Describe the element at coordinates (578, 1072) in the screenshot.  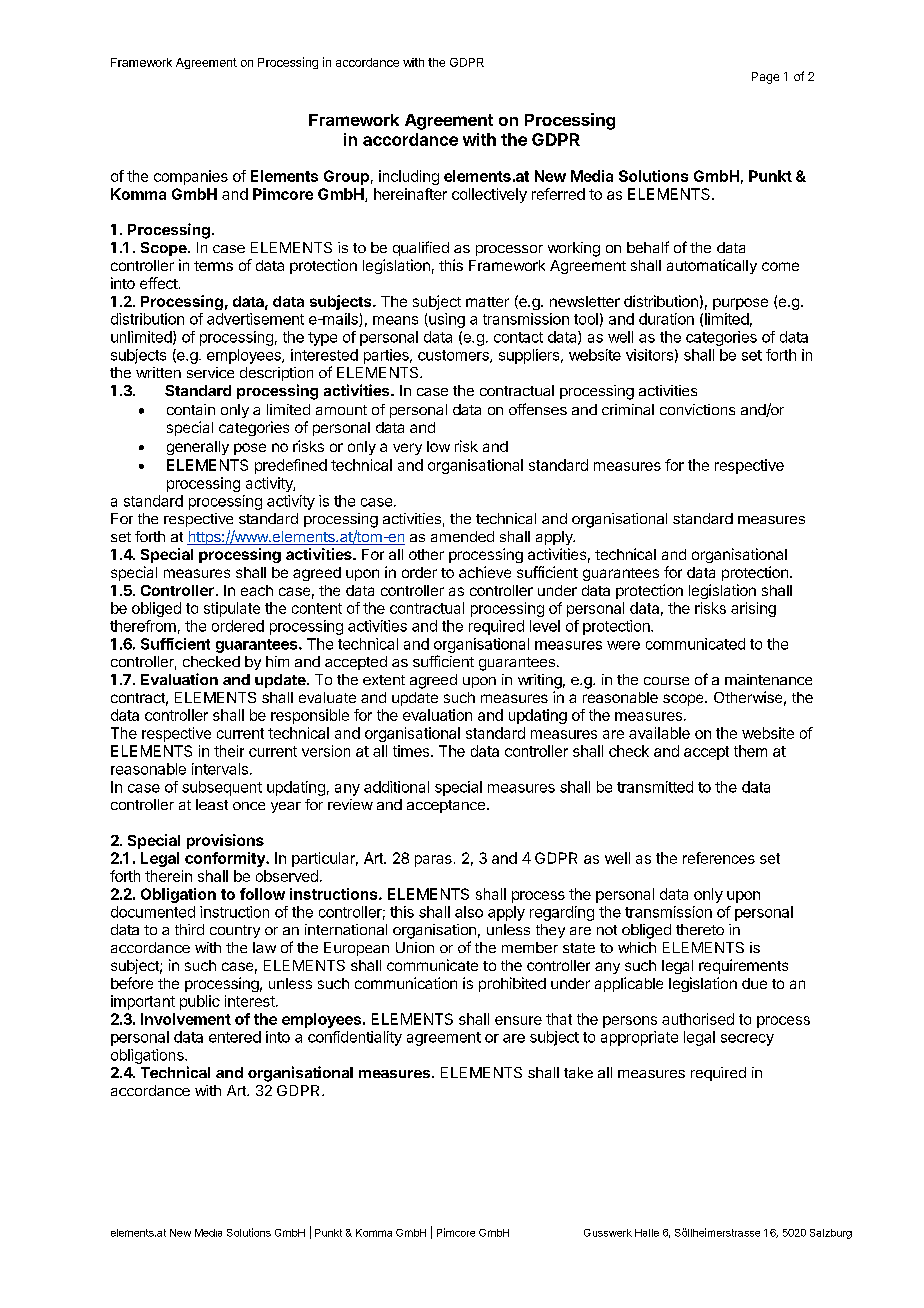
I see `take` at that location.
